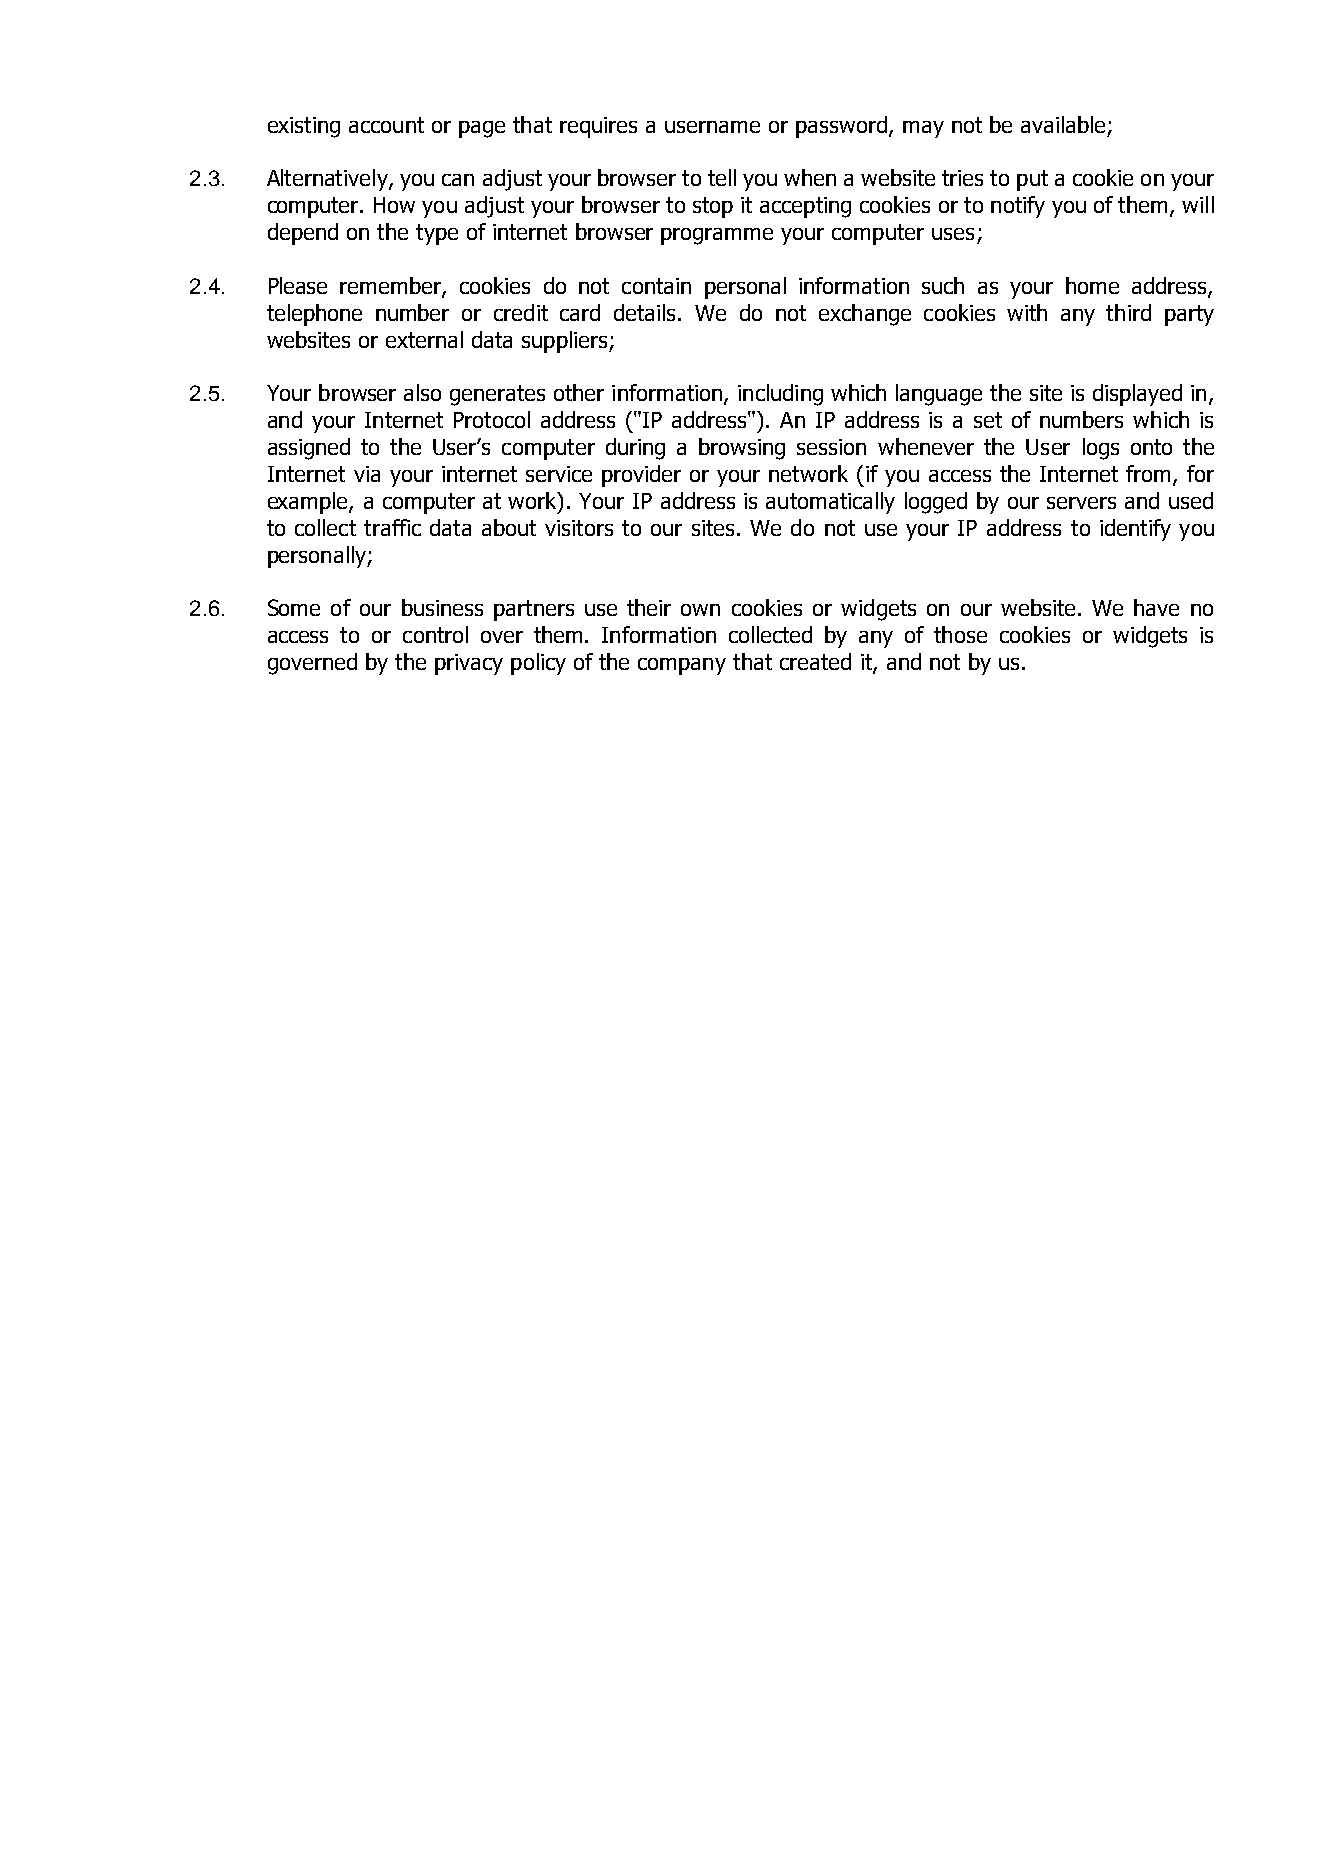  What do you see at coordinates (815, 661) in the screenshot?
I see `created` at bounding box center [815, 661].
